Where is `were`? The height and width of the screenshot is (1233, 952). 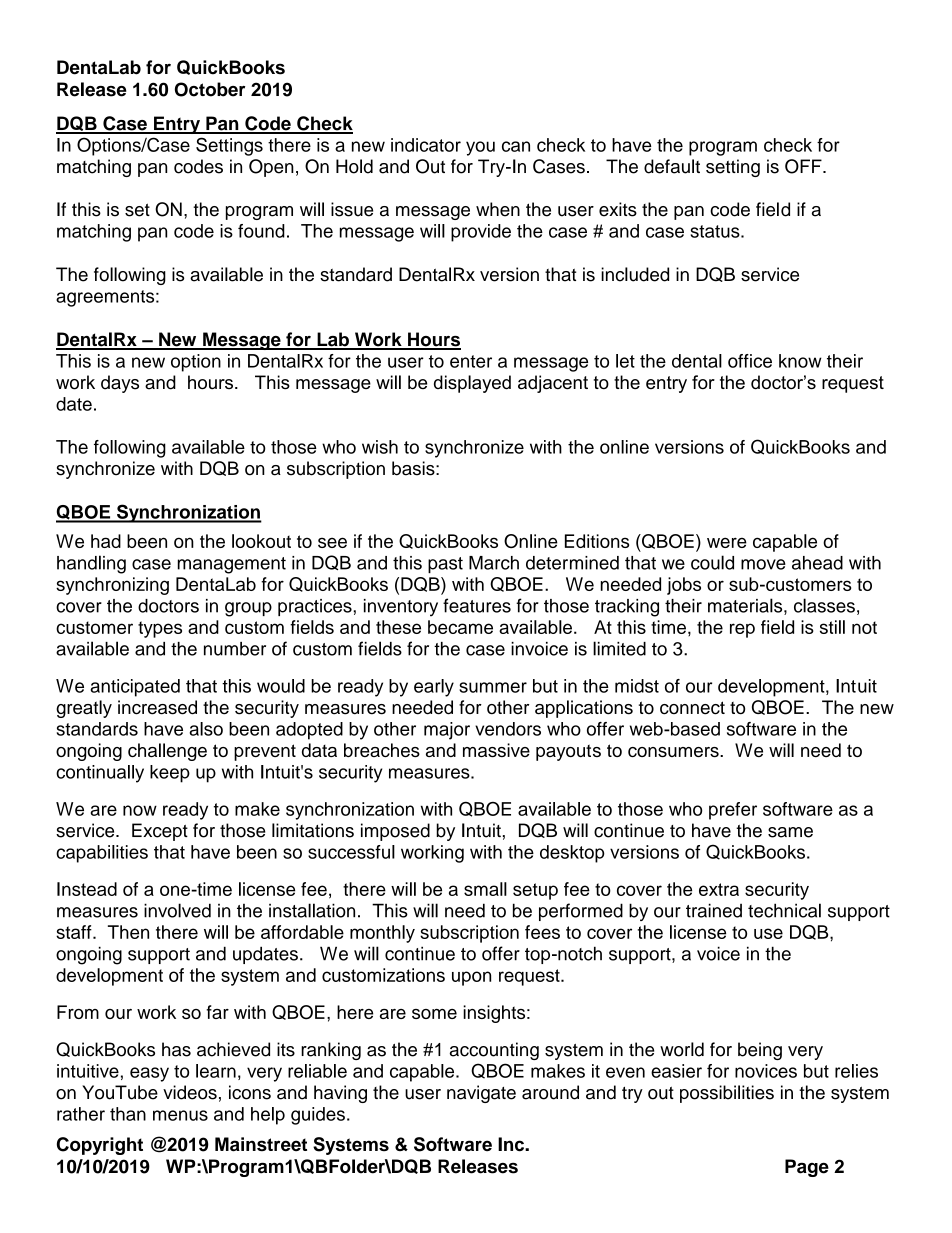 were is located at coordinates (727, 542).
